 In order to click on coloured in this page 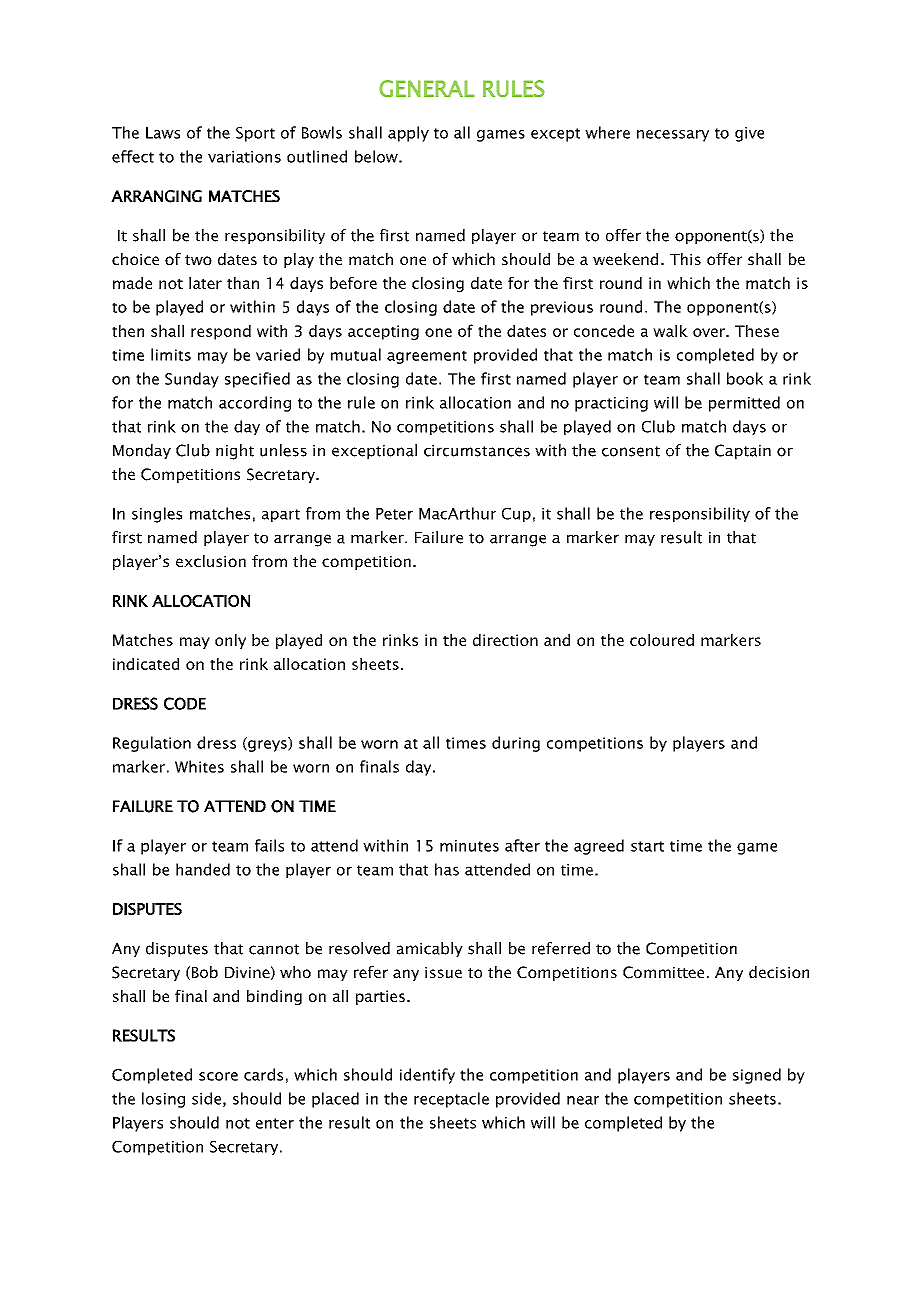, I will do `click(662, 640)`.
